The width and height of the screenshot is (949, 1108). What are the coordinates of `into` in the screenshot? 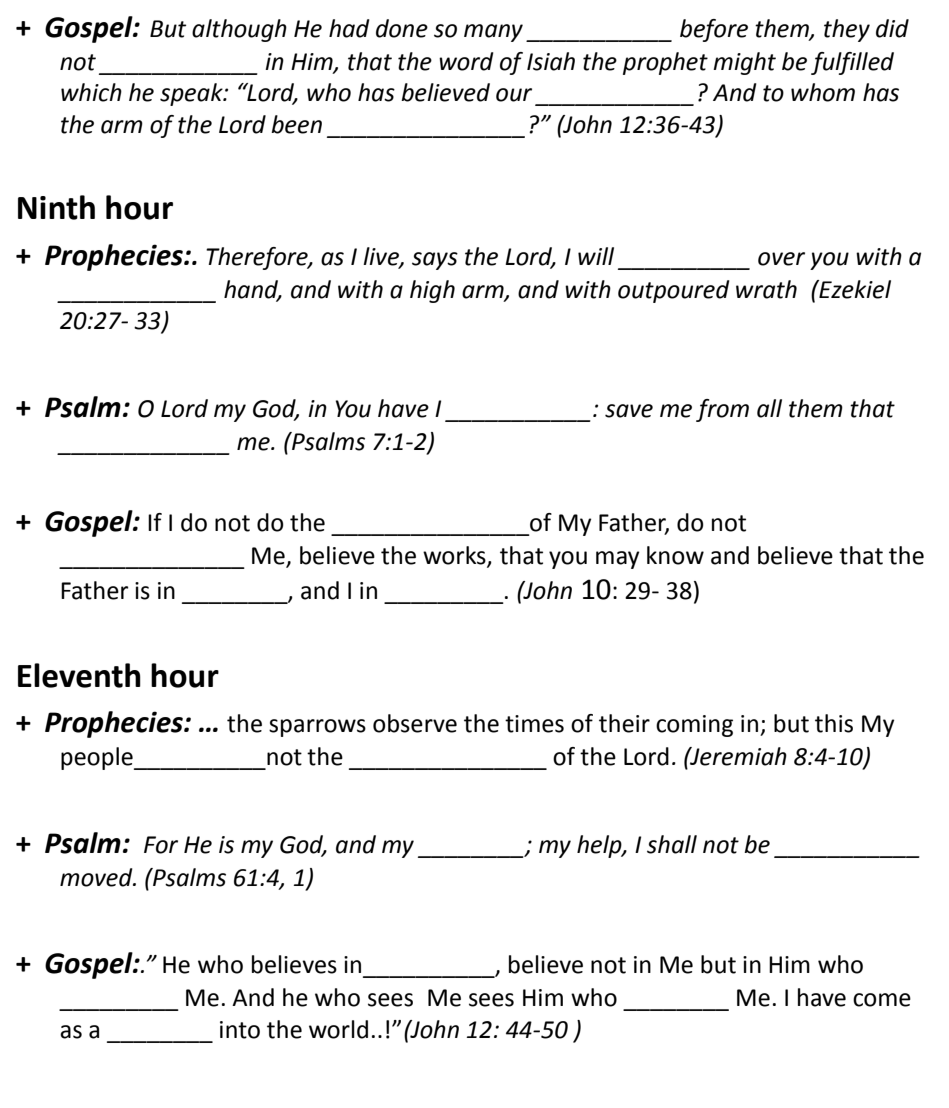 It's located at (240, 1030).
